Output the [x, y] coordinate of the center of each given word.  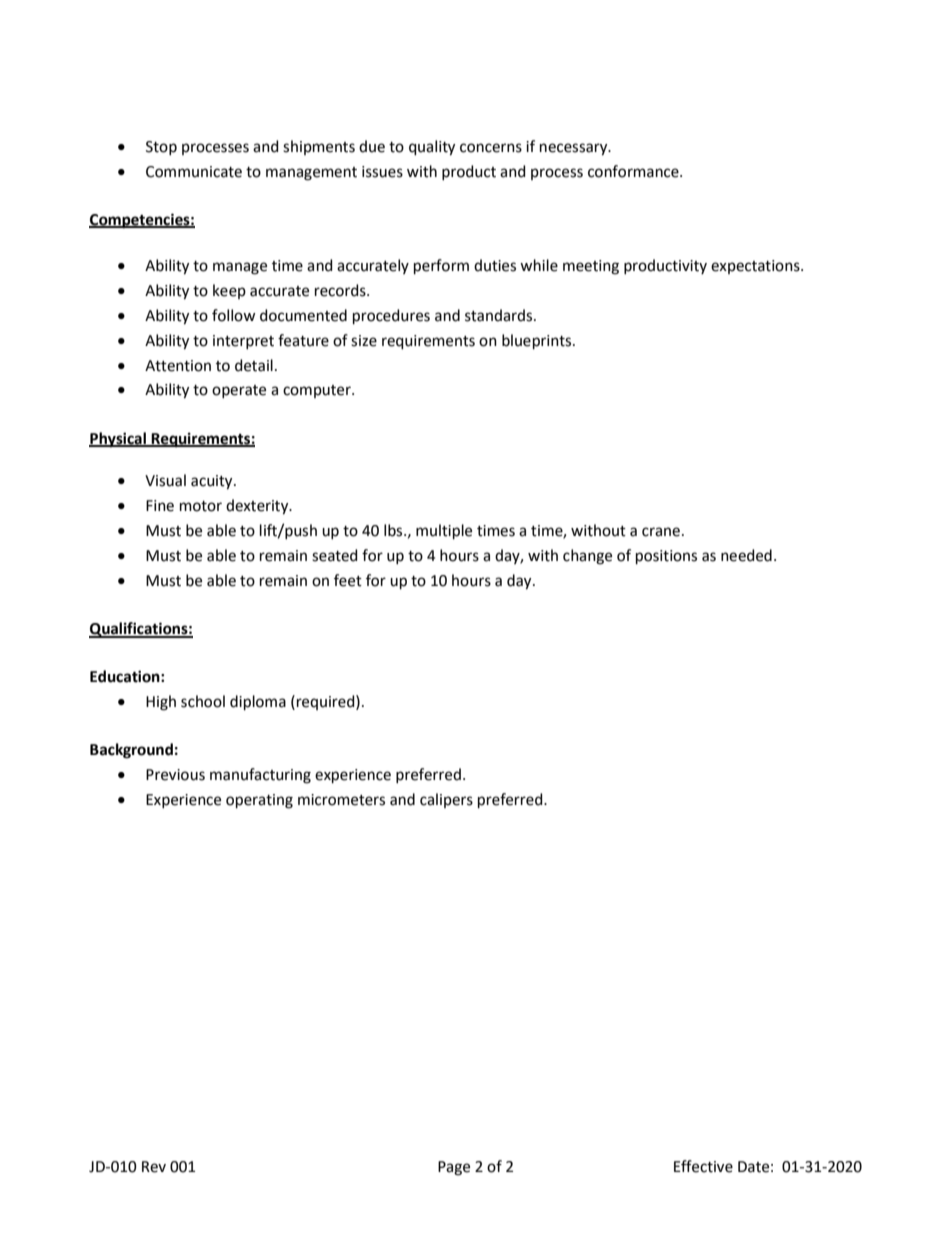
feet [348, 580]
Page [454, 1168]
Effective [703, 1166]
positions [666, 557]
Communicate [194, 172]
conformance [634, 171]
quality [432, 148]
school [203, 701]
